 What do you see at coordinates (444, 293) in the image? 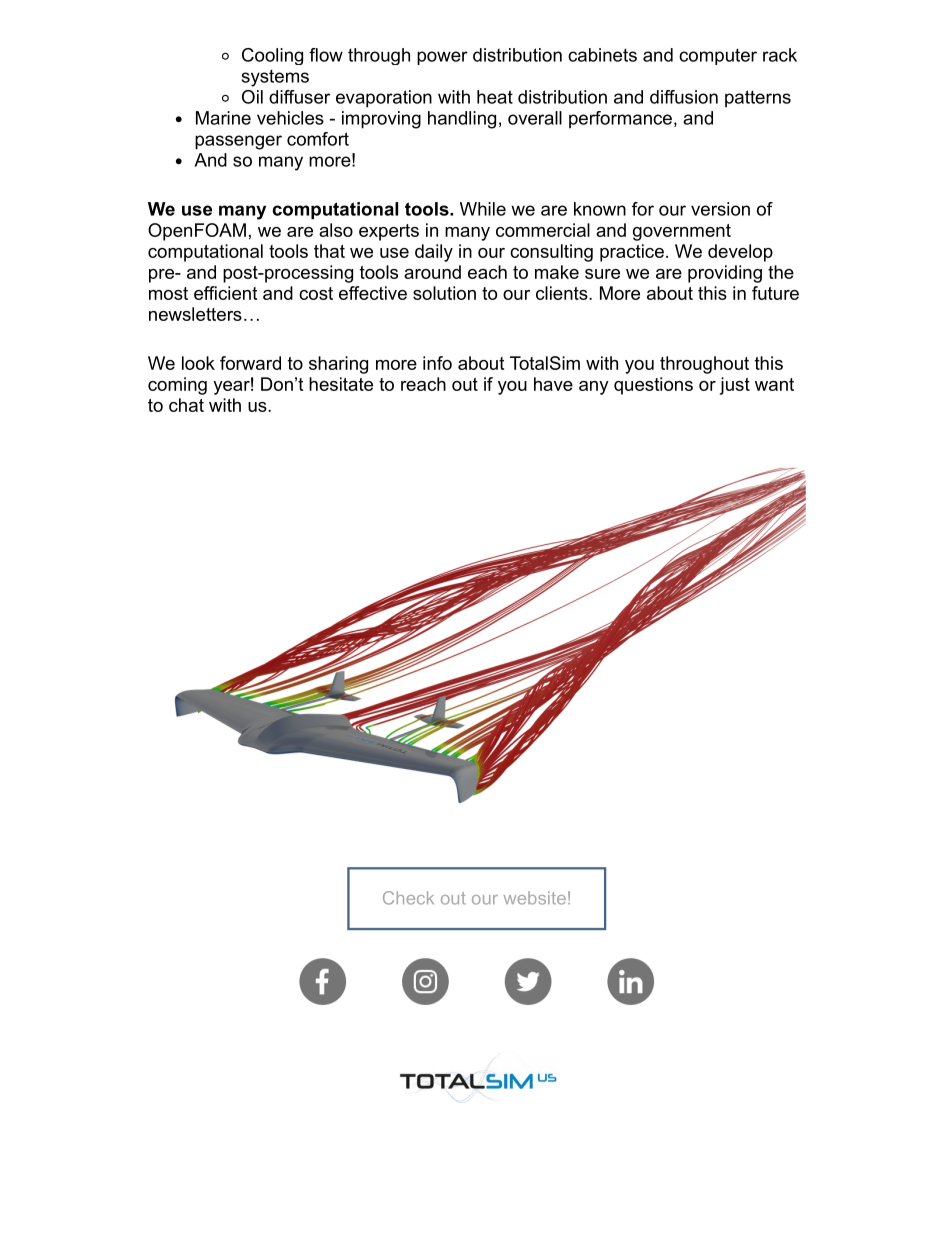
I see `solution` at bounding box center [444, 293].
